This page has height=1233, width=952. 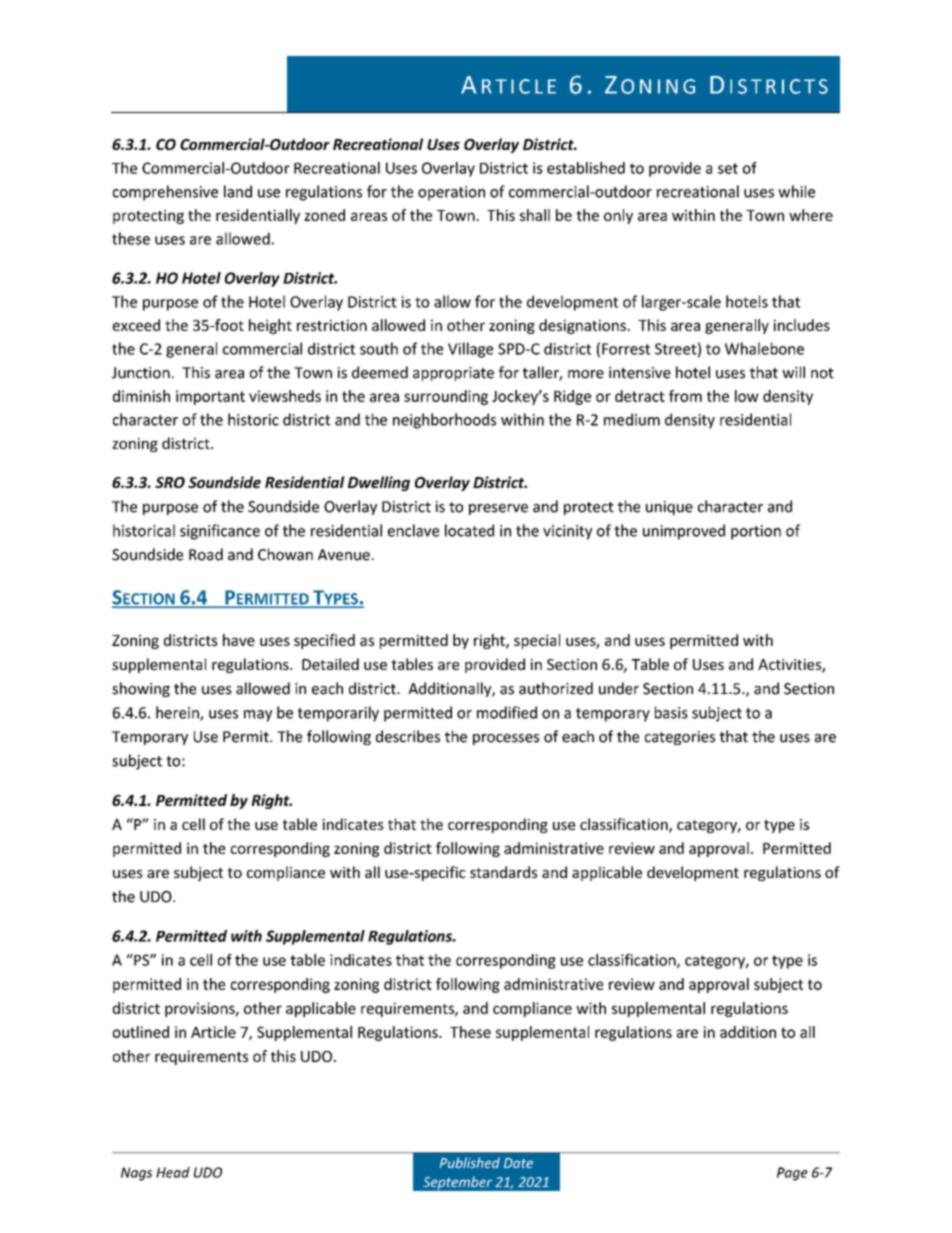 What do you see at coordinates (238, 191) in the page?
I see `land` at bounding box center [238, 191].
